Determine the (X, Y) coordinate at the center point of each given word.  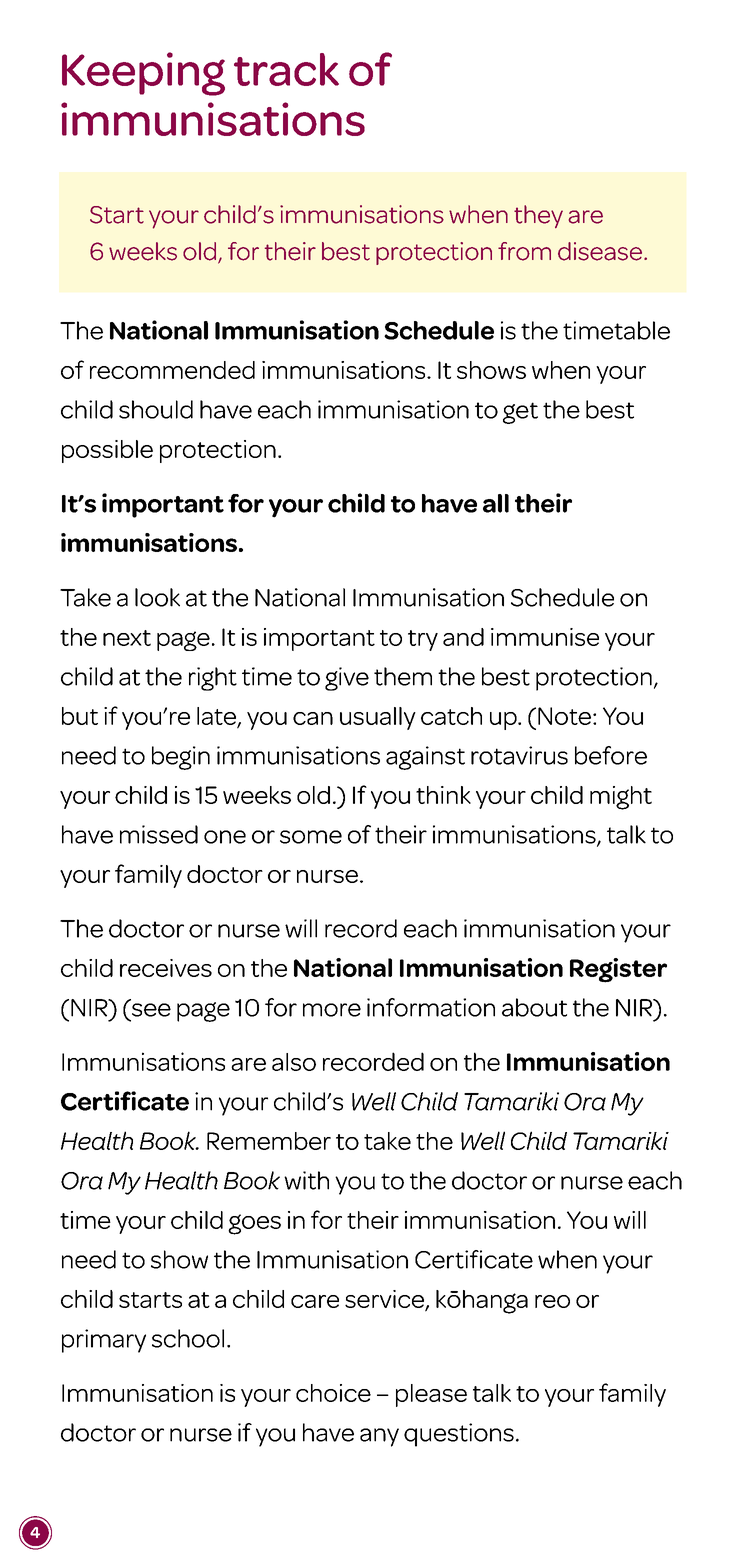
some (311, 837)
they (538, 216)
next (127, 638)
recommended (172, 370)
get (520, 413)
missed (159, 834)
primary (104, 1341)
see (151, 1010)
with (306, 1180)
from (524, 251)
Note (564, 716)
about (534, 1007)
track (286, 69)
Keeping (143, 74)
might (621, 798)
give (347, 679)
